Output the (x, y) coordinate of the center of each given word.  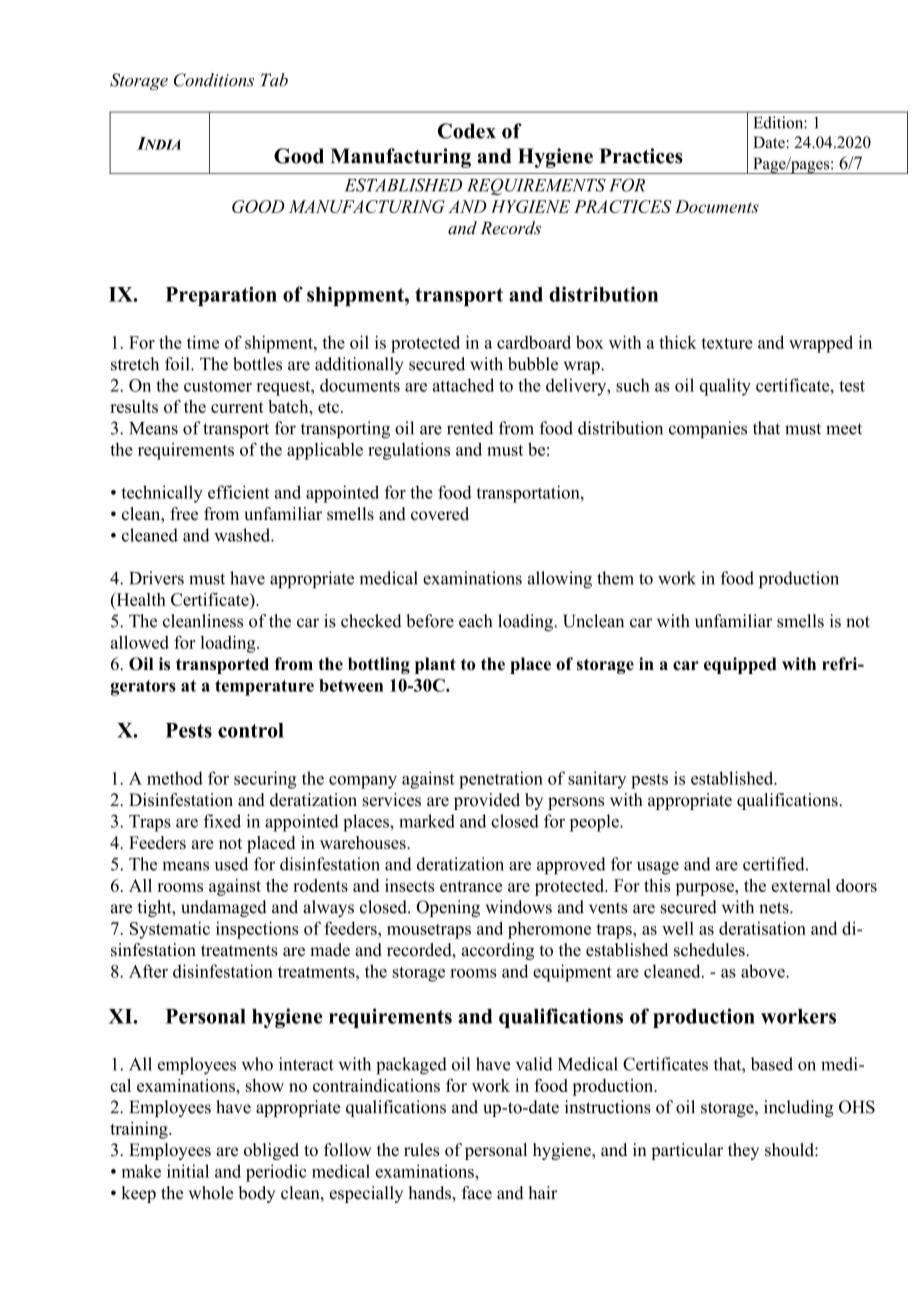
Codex (467, 131)
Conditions (214, 80)
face (477, 1193)
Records (511, 228)
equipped (740, 665)
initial (188, 1171)
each (475, 621)
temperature (264, 688)
